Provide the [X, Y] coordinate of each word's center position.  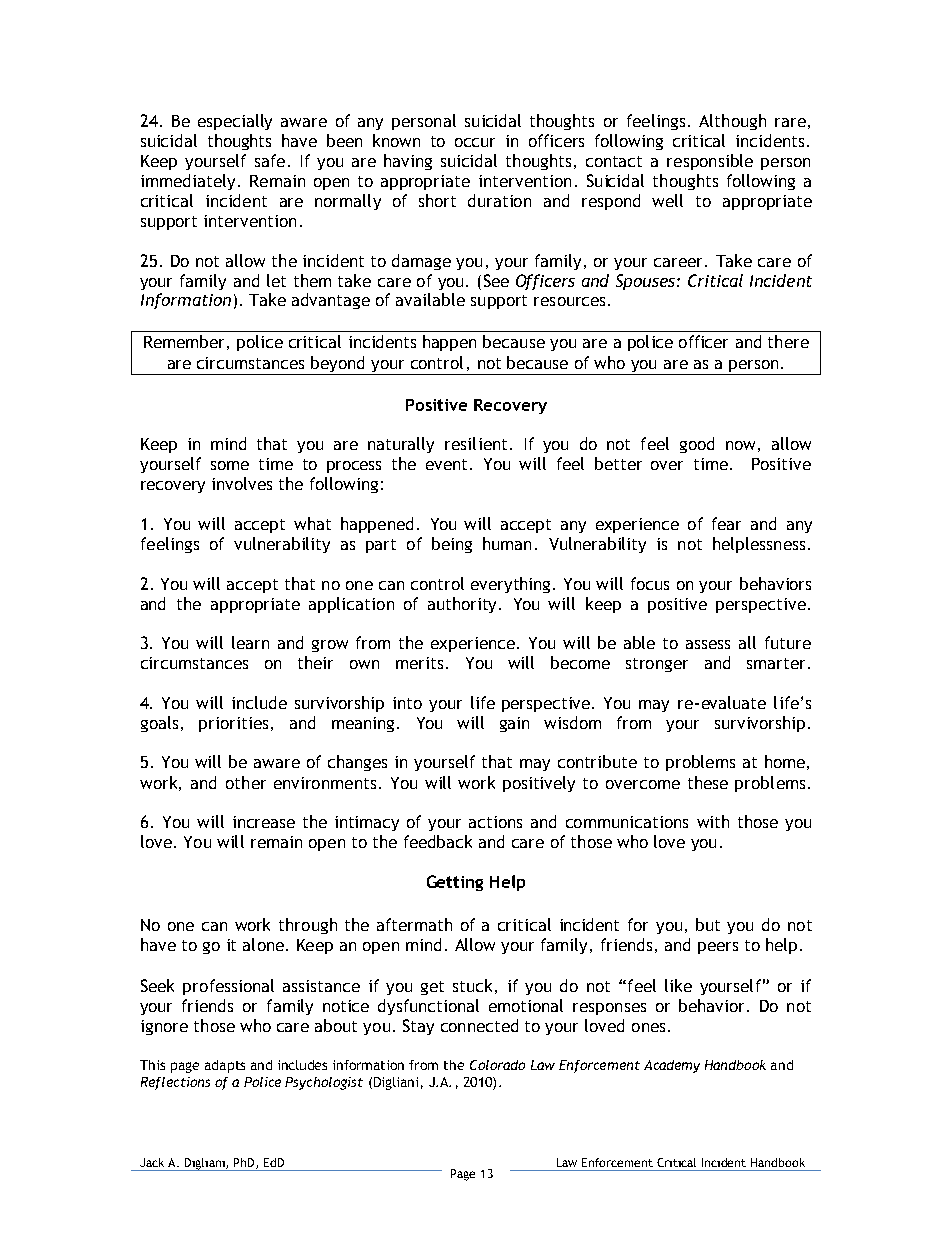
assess [708, 644]
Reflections [175, 1083]
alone [265, 944]
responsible [710, 162]
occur [475, 142]
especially [235, 122]
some [230, 465]
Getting [455, 883]
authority [464, 605]
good [697, 445]
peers [718, 948]
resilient [476, 443]
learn [250, 642]
